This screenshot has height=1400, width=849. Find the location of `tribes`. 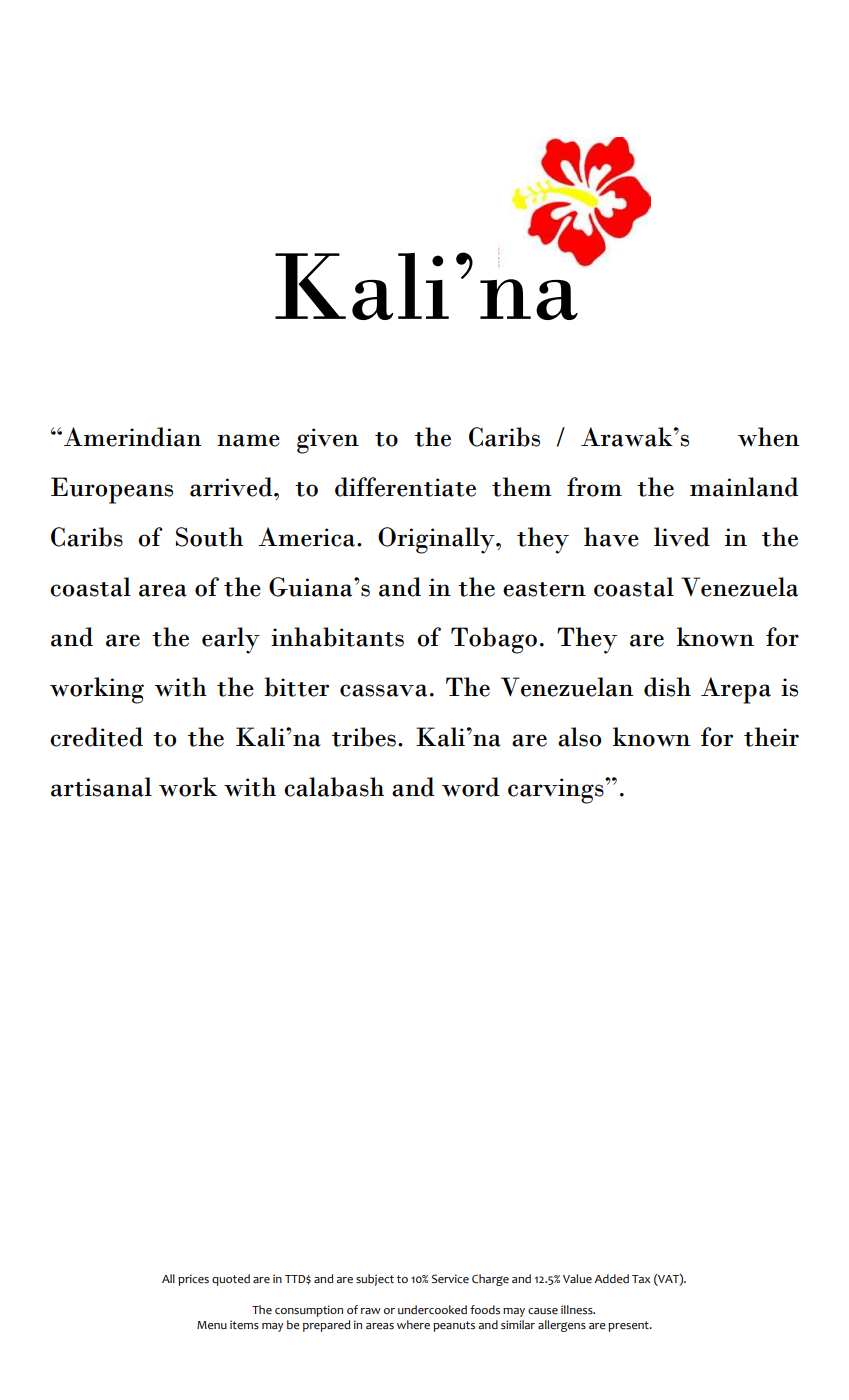

tribes is located at coordinates (364, 737).
